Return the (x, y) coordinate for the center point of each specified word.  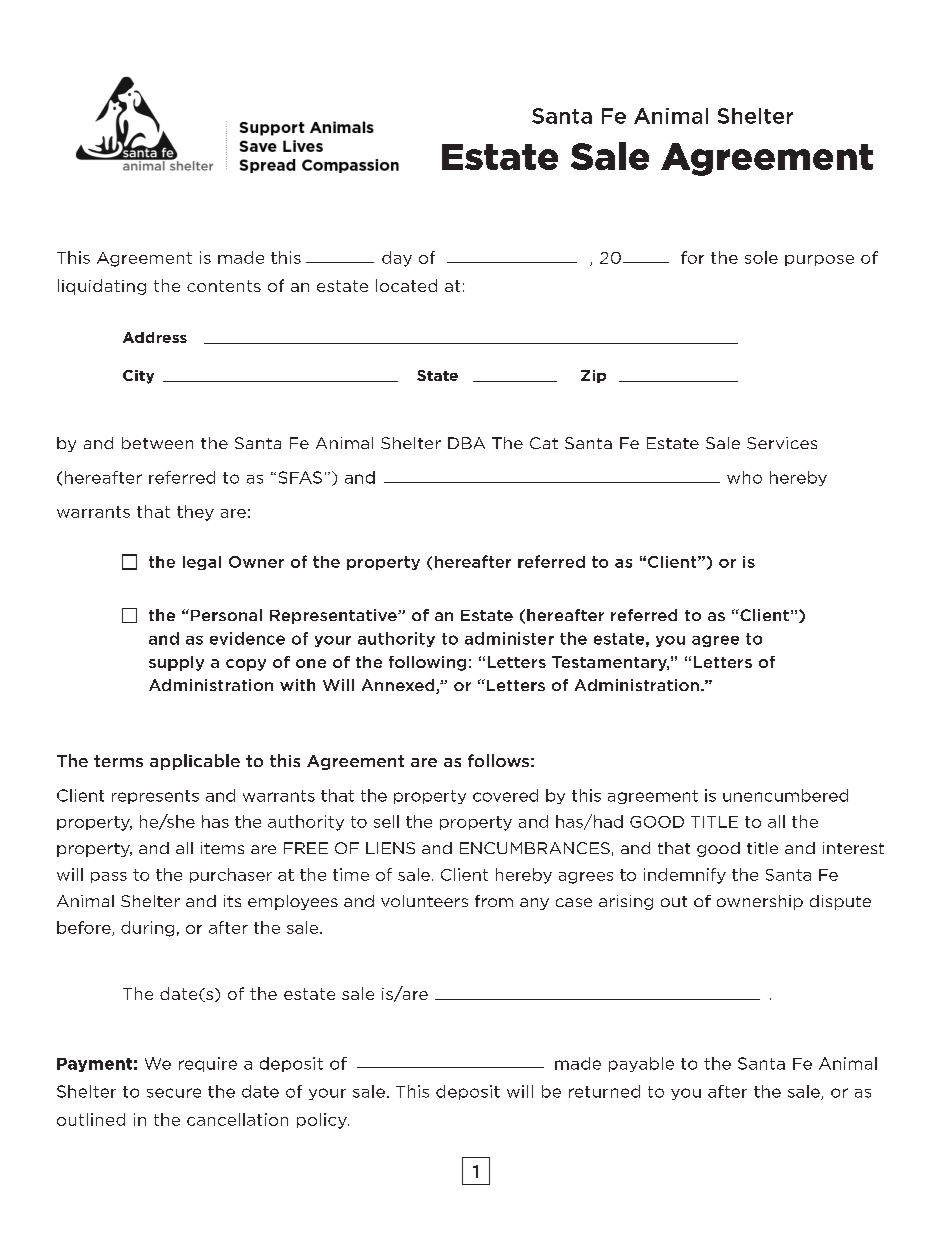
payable (641, 1064)
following (427, 663)
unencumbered (785, 795)
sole (761, 257)
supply (176, 663)
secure (174, 1093)
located (406, 285)
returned (604, 1091)
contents (224, 286)
